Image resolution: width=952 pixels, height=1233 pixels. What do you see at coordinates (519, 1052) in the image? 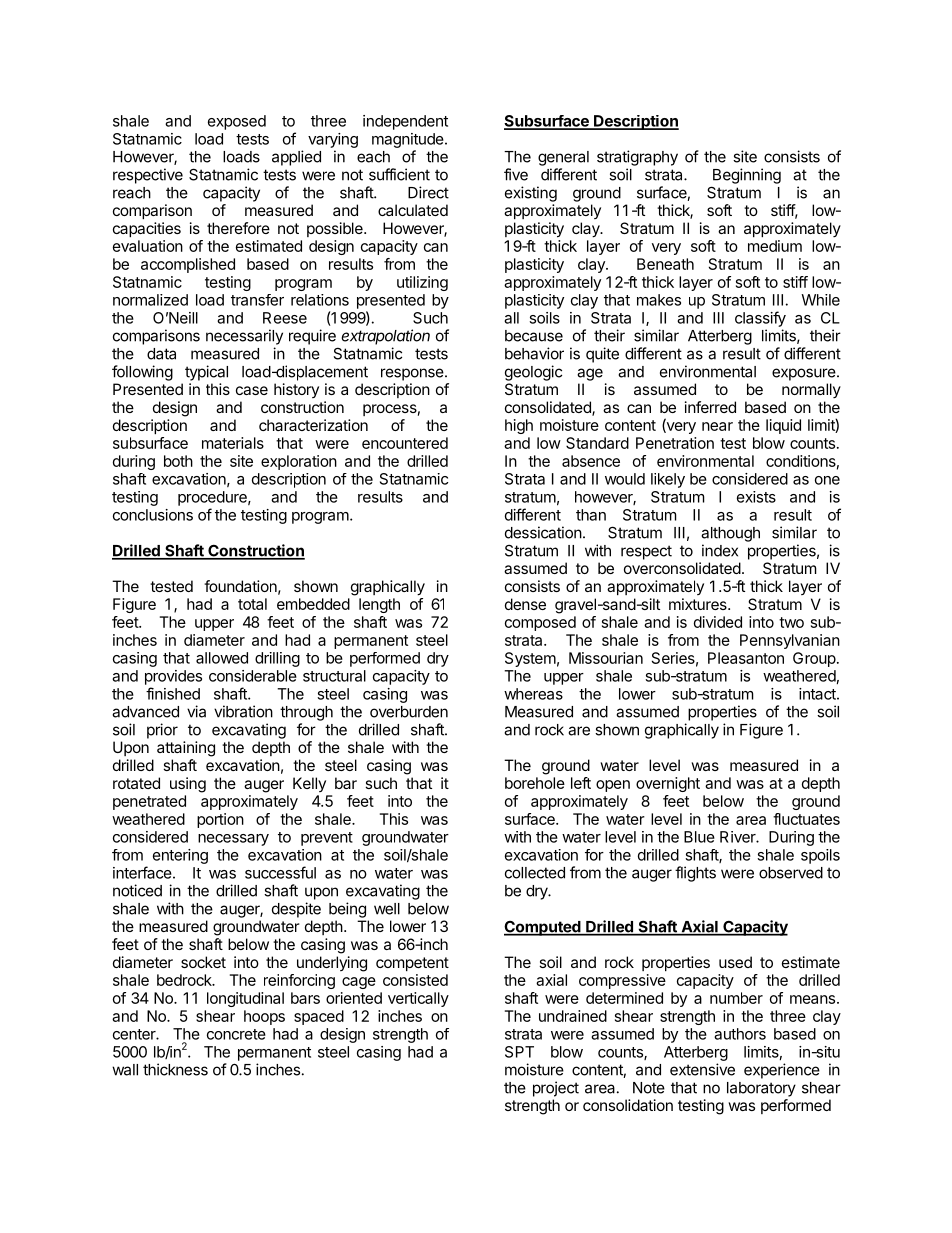
I see `SPT` at bounding box center [519, 1052].
